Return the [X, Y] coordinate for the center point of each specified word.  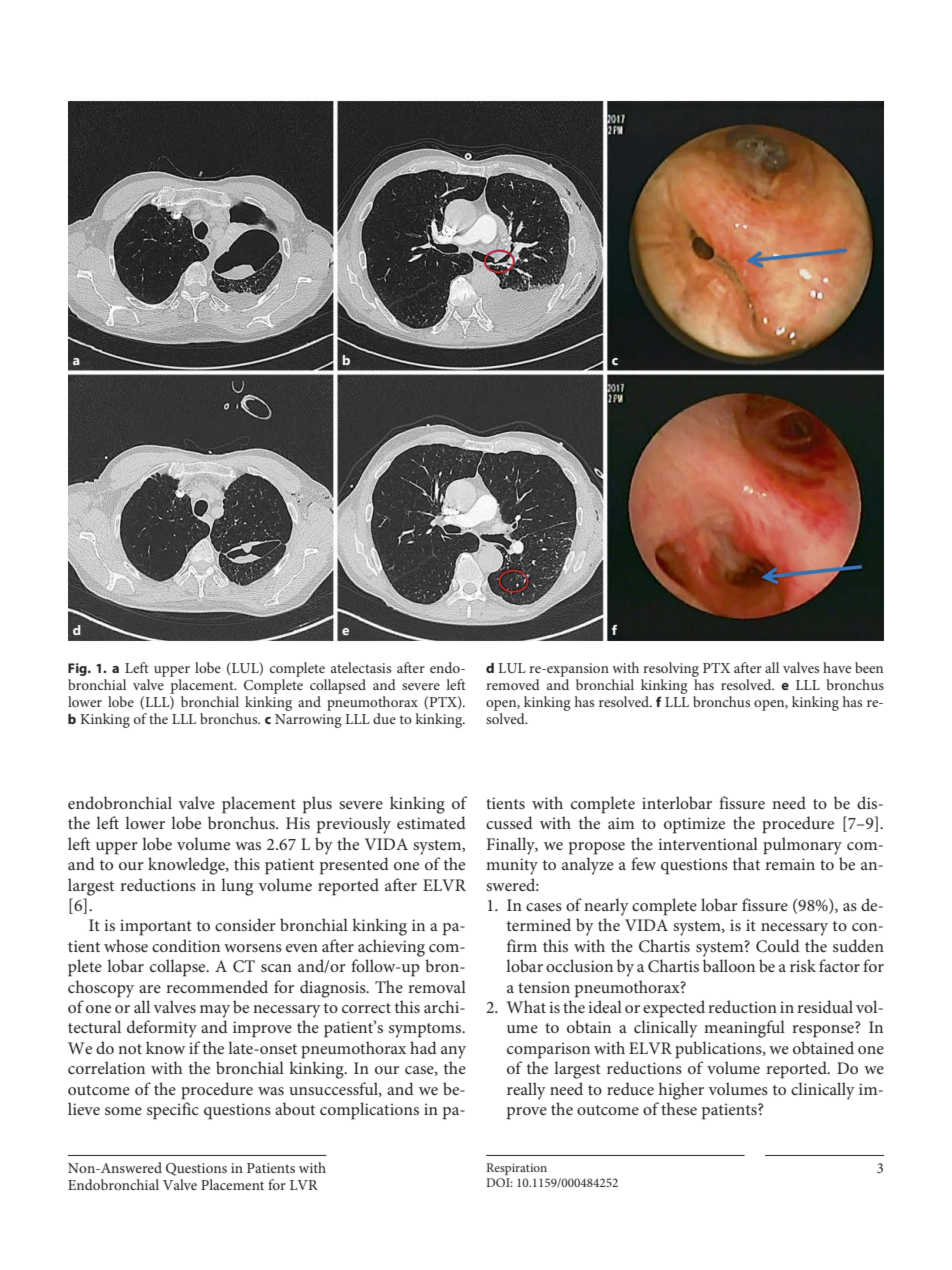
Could [778, 946]
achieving [391, 948]
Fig [78, 669]
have [837, 667]
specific [173, 1111]
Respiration [516, 1169]
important [156, 927]
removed [513, 684]
